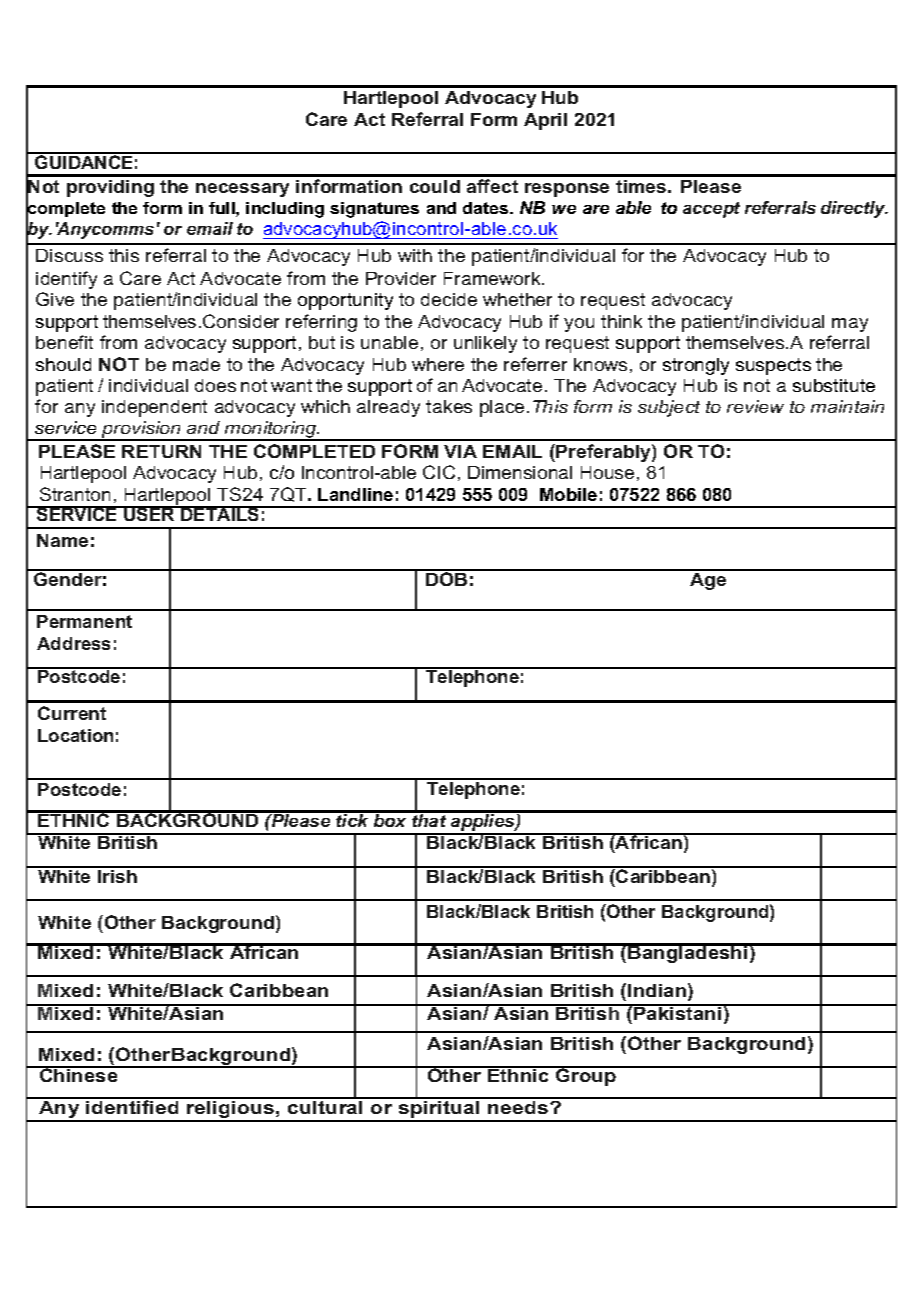  Describe the element at coordinates (438, 364) in the screenshot. I see `where` at that location.
